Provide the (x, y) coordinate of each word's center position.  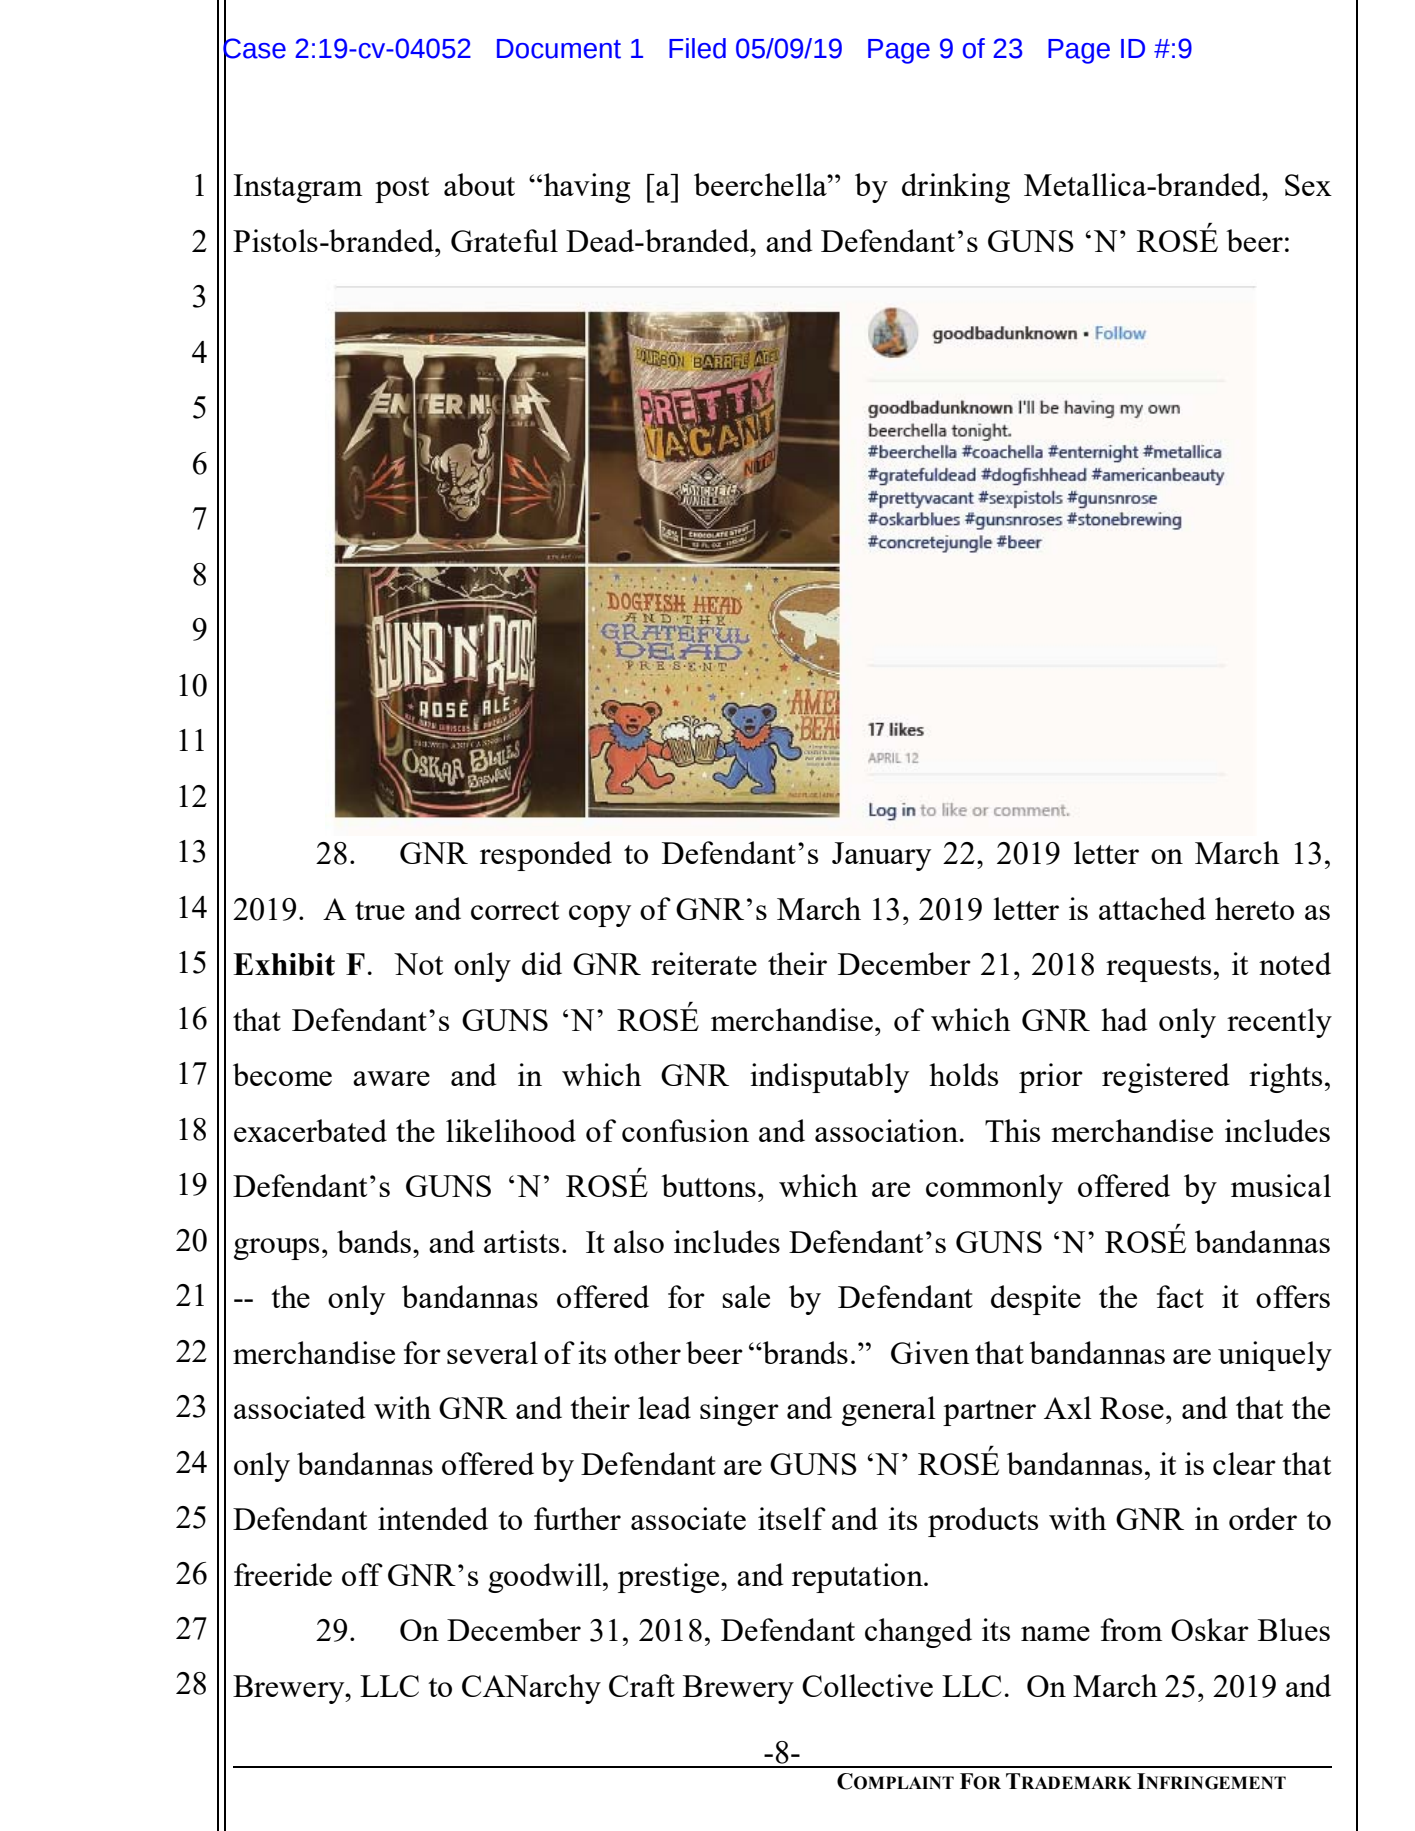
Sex (1308, 185)
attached (1152, 908)
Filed (697, 48)
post (402, 190)
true (380, 910)
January (881, 856)
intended (433, 1518)
